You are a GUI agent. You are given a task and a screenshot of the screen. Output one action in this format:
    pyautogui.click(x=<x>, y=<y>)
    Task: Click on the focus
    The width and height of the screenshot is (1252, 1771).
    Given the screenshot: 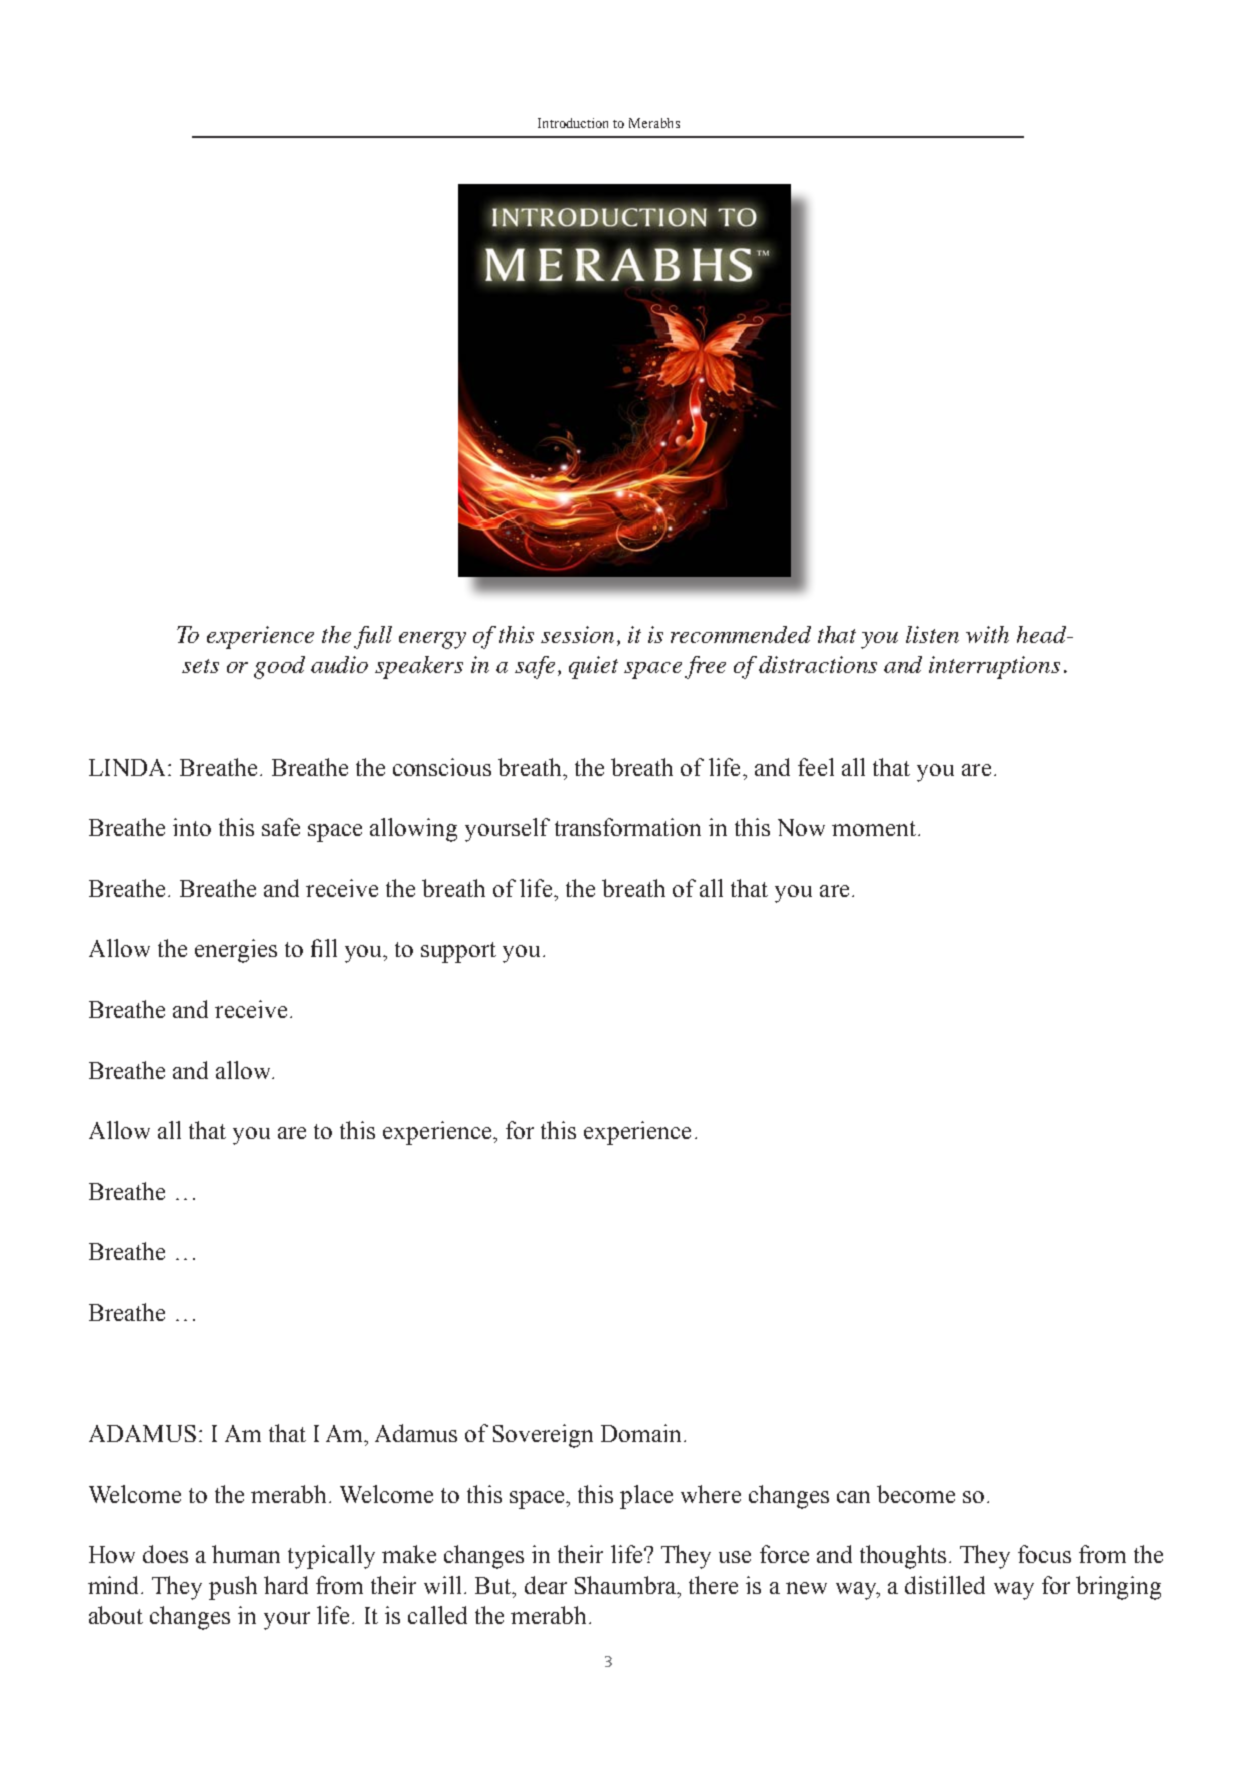 What is the action you would take?
    pyautogui.click(x=1044, y=1554)
